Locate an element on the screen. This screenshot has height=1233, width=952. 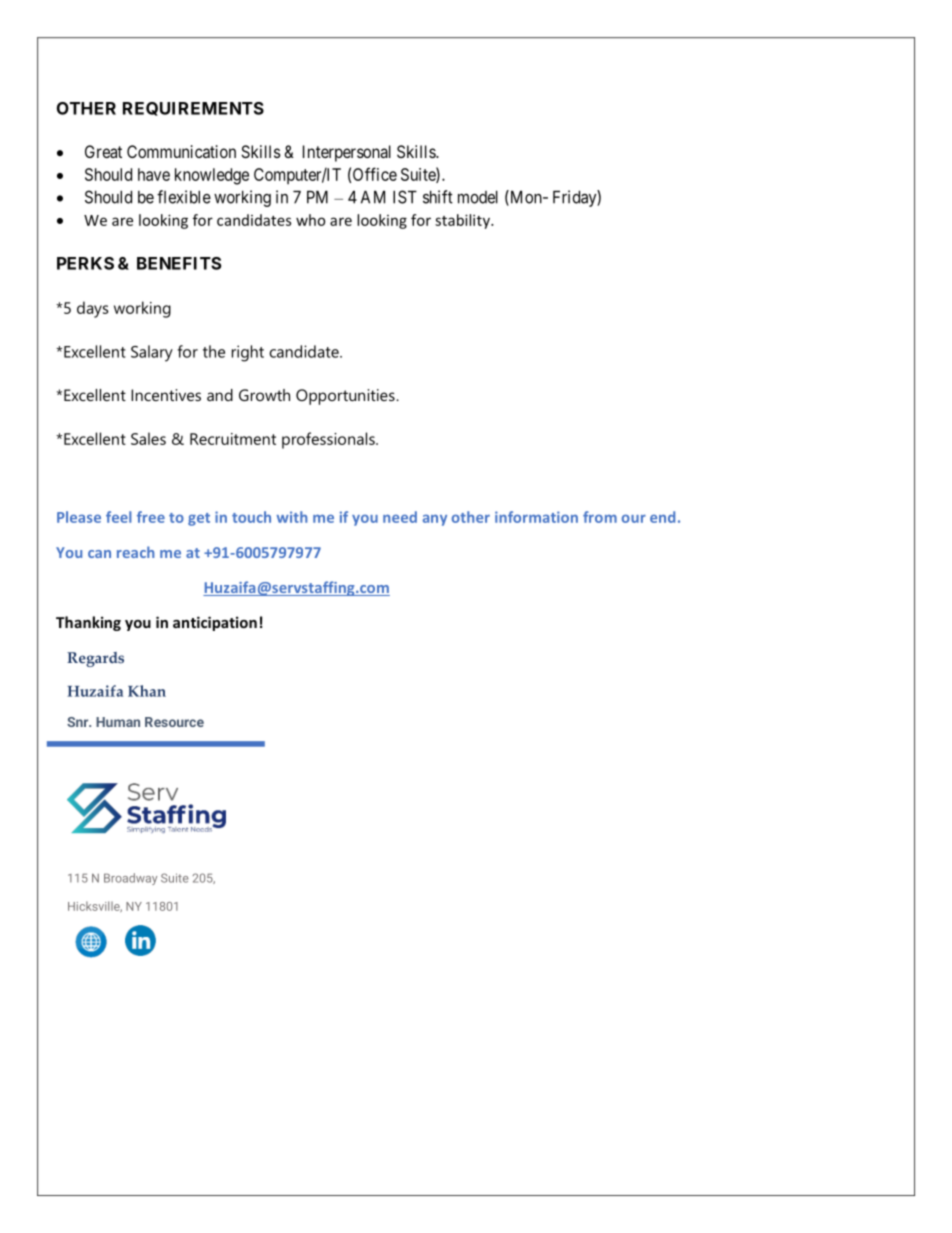
need is located at coordinates (400, 517).
